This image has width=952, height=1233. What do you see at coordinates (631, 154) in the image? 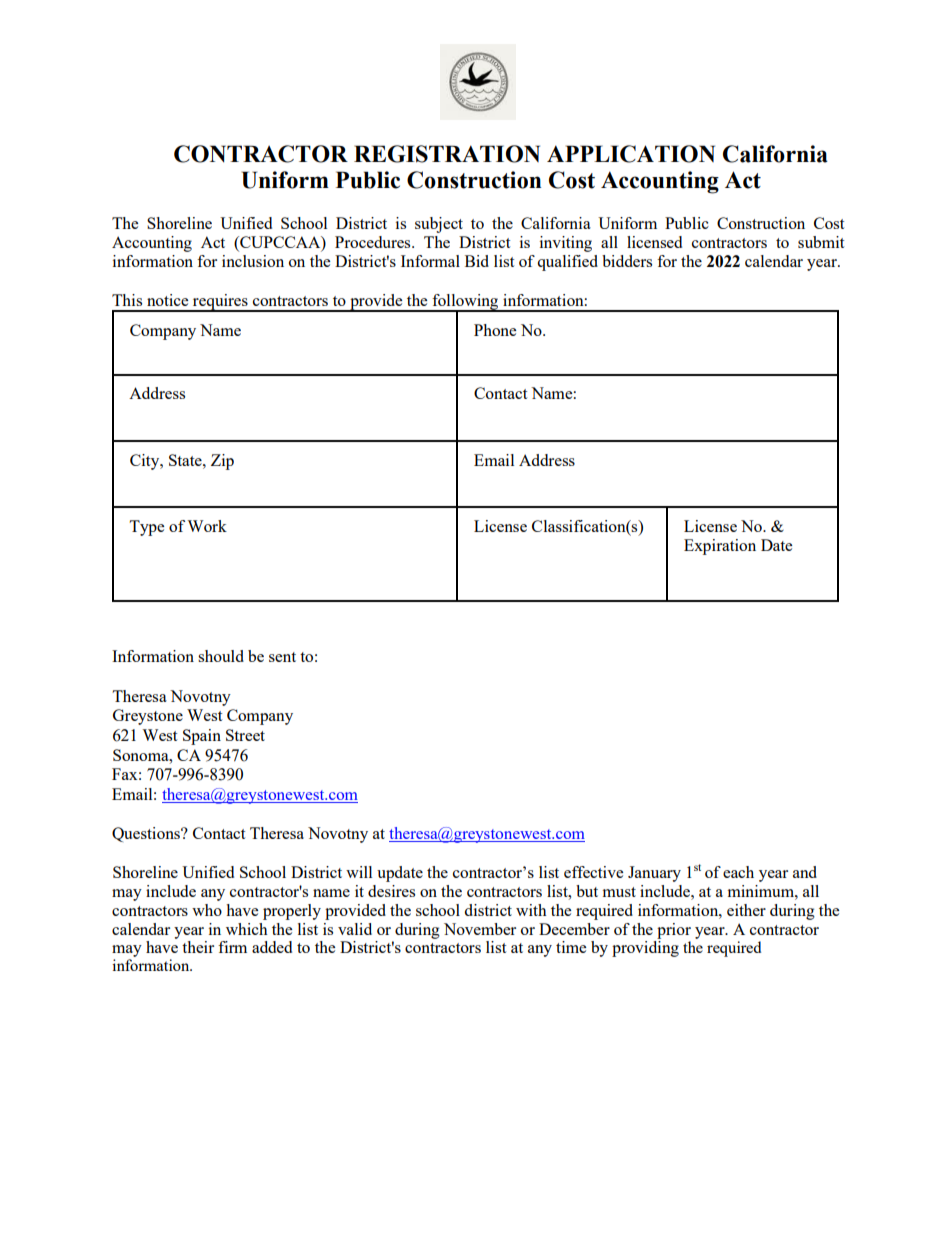
I see `APPLICATION` at bounding box center [631, 154].
